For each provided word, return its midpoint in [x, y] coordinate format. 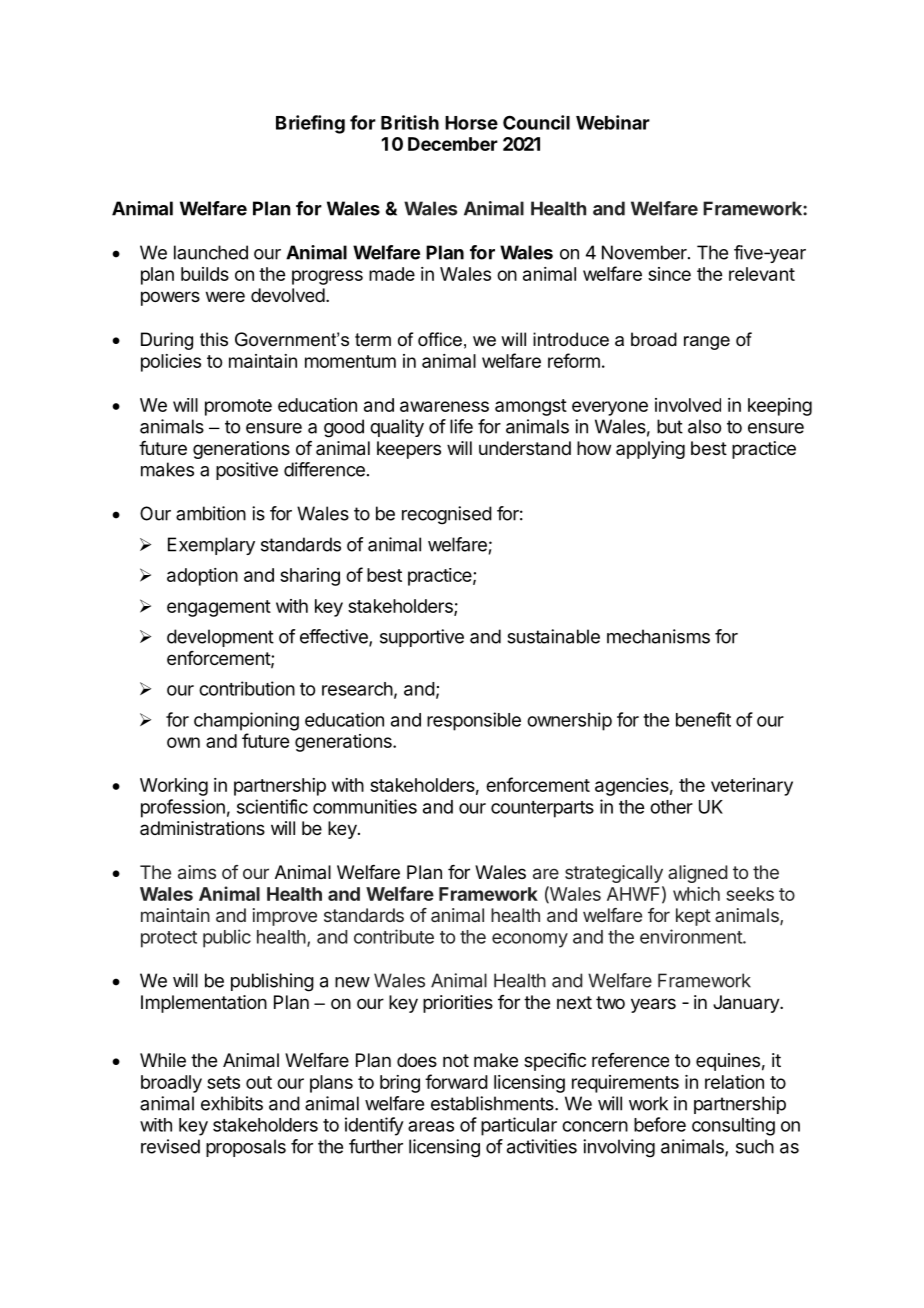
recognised [447, 515]
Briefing [310, 124]
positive [247, 471]
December [453, 144]
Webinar [613, 122]
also [704, 426]
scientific [272, 806]
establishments [493, 1103]
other [671, 807]
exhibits [232, 1103]
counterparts [542, 809]
